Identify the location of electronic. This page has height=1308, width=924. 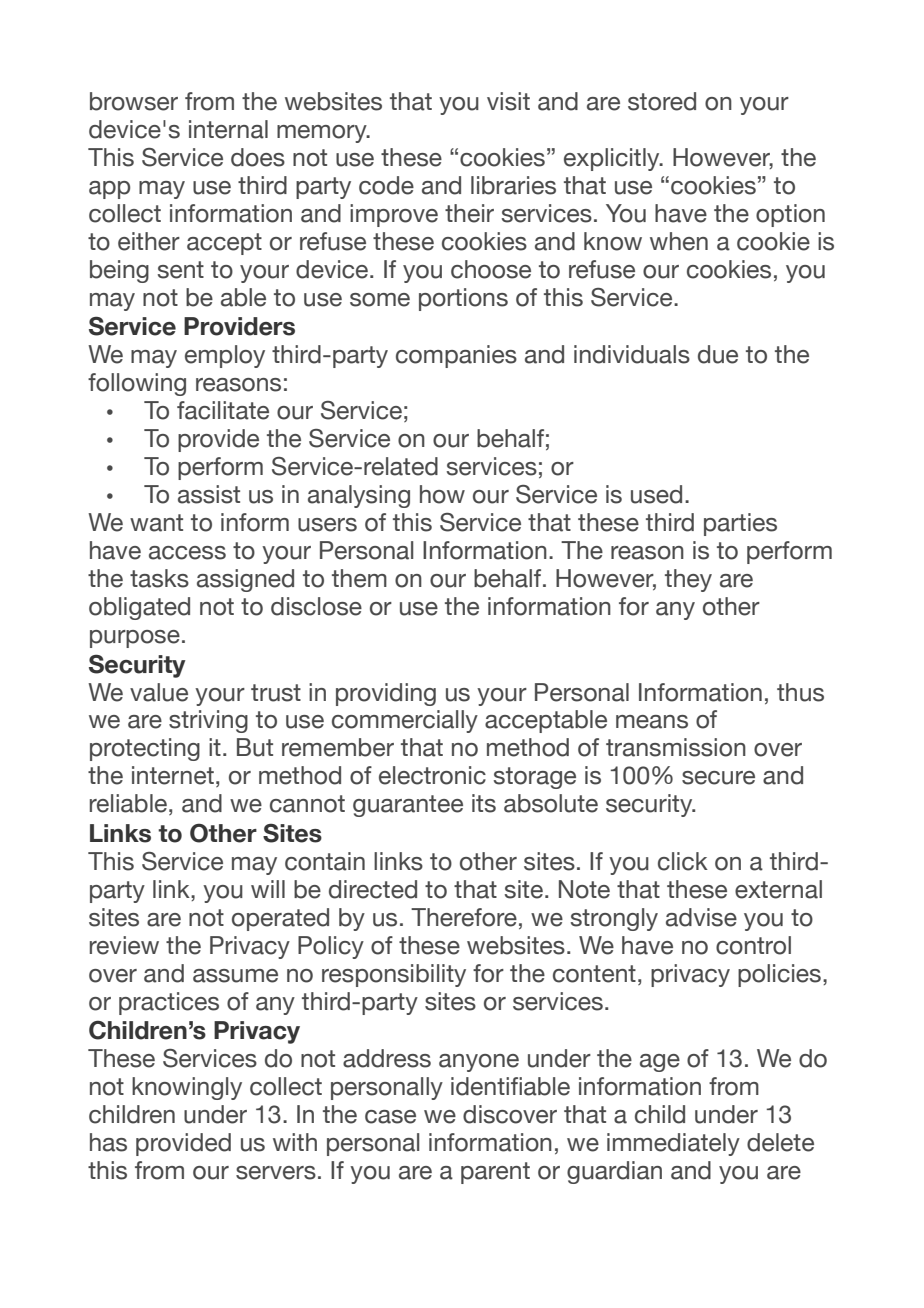
(432, 775).
